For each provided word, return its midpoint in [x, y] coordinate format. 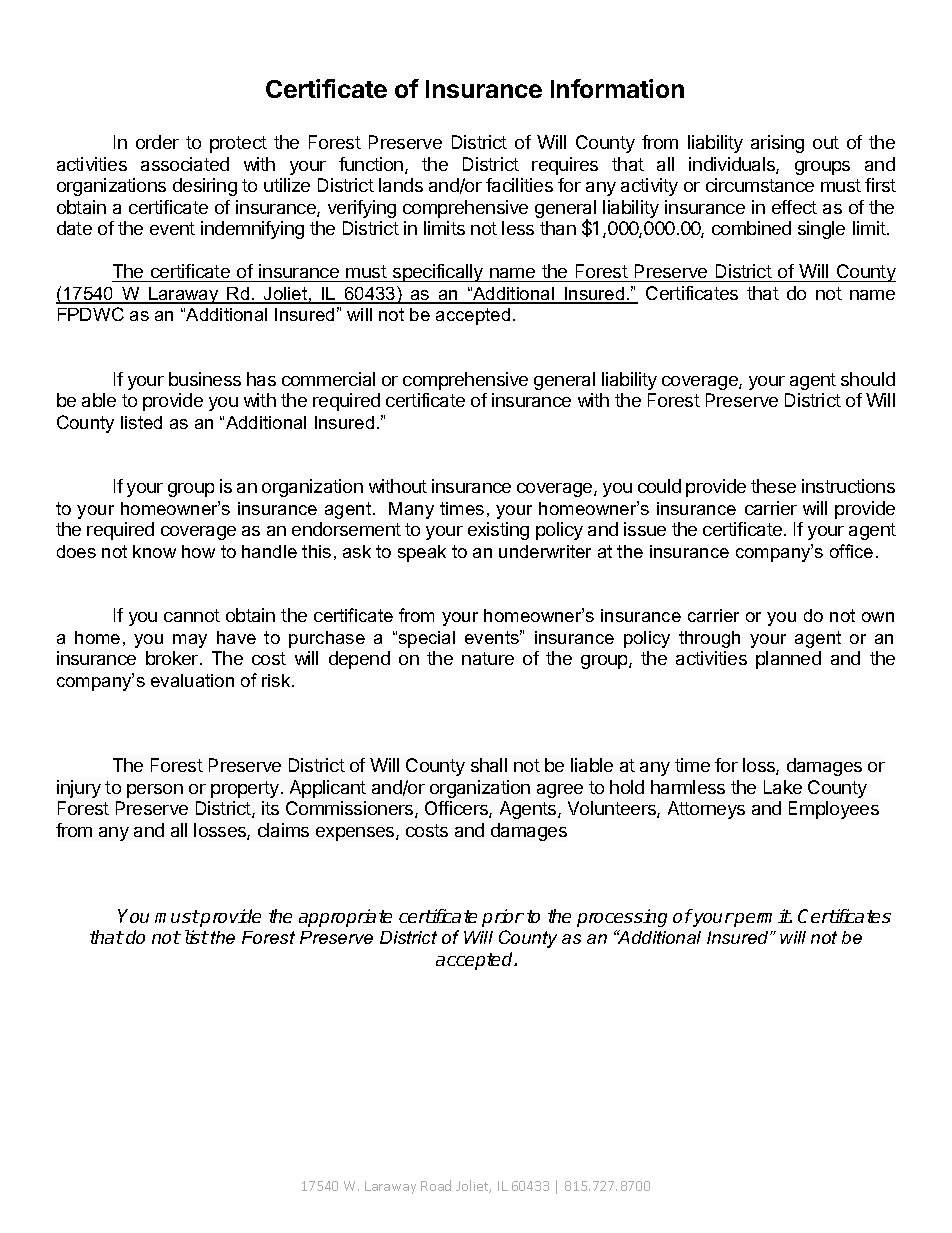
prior [503, 918]
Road [436, 1185]
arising [777, 144]
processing [622, 918]
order [157, 142]
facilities [519, 185]
